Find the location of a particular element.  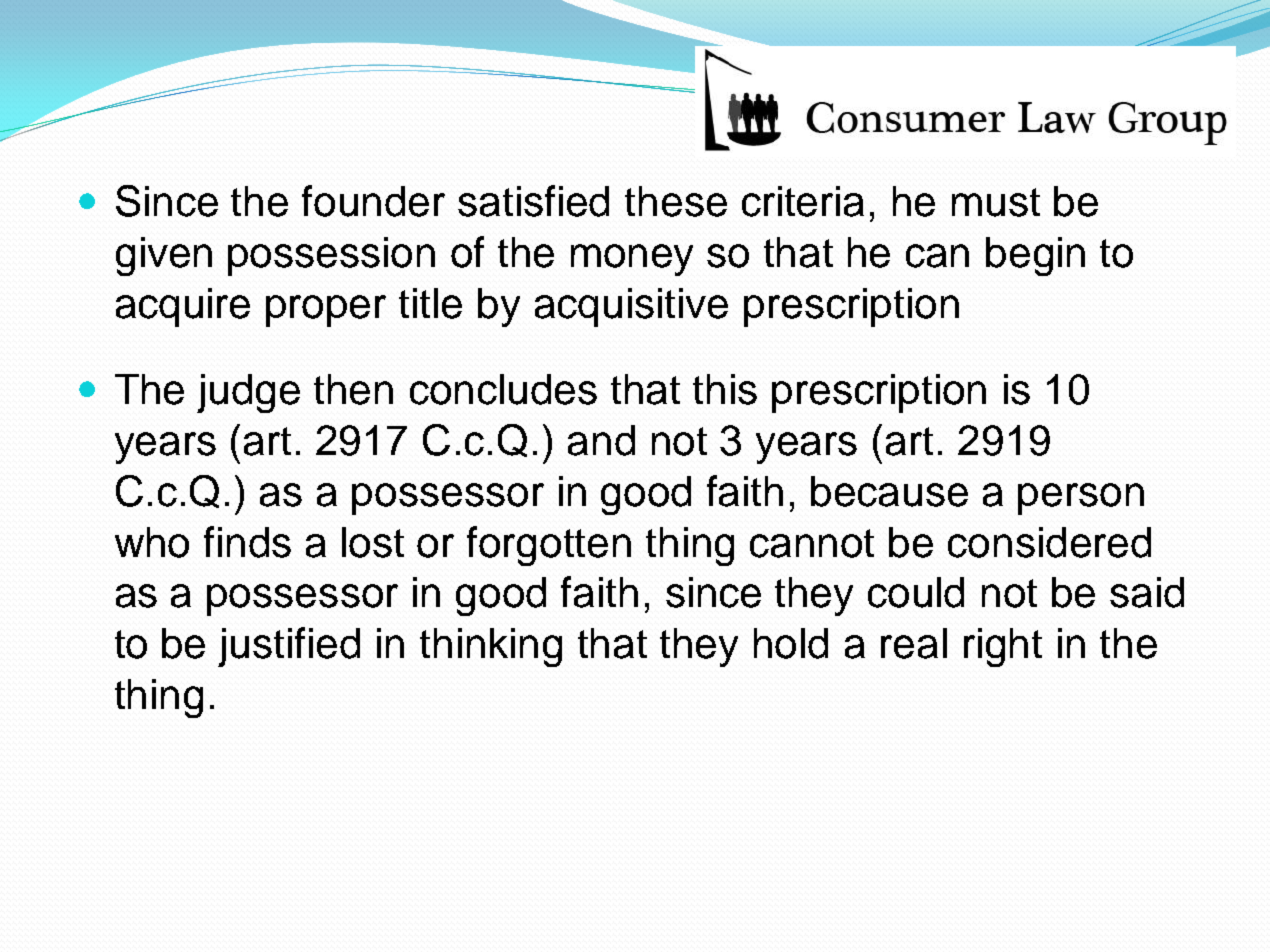

begin is located at coordinates (1035, 256).
